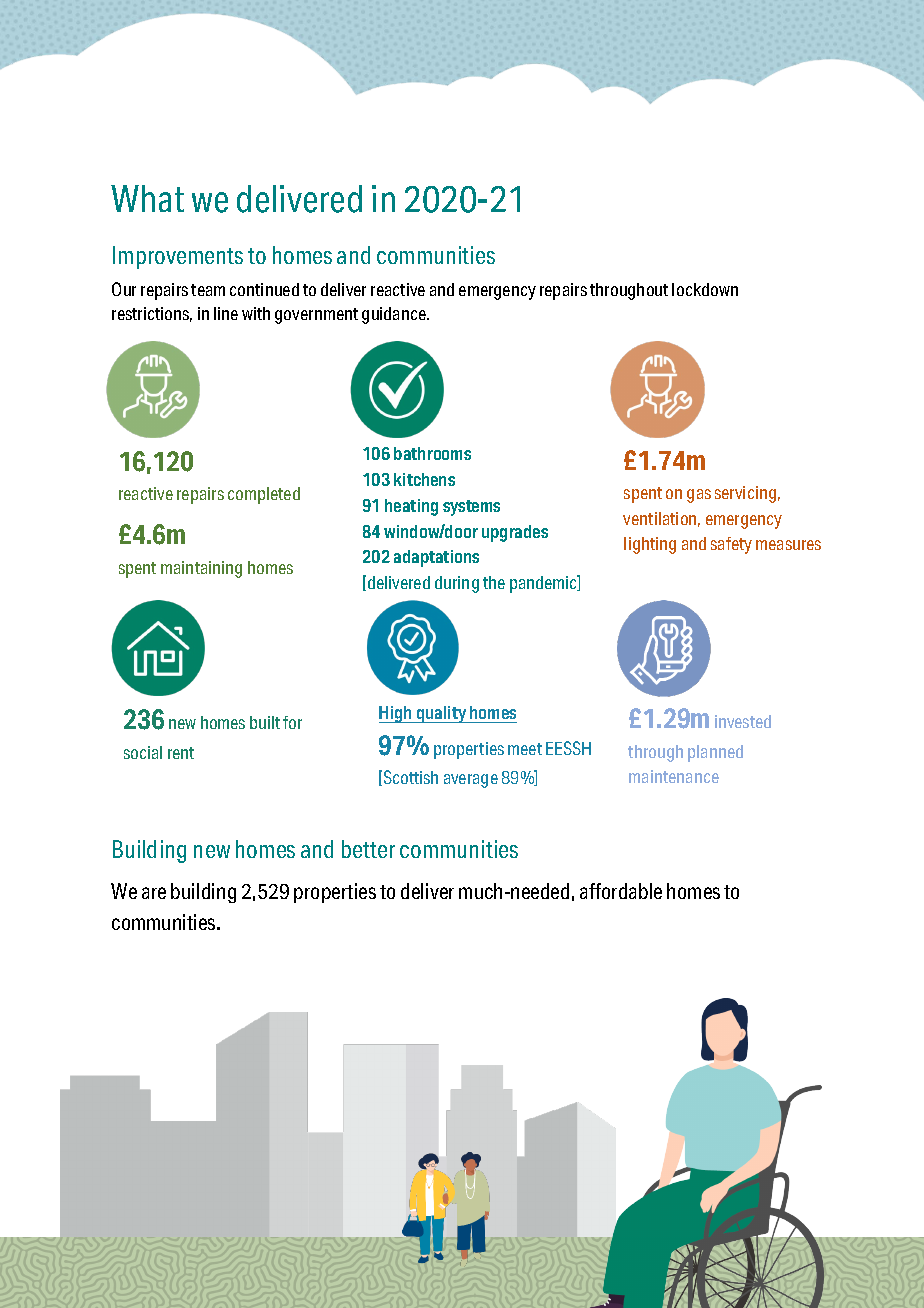 Image resolution: width=924 pixels, height=1308 pixels. What do you see at coordinates (731, 545) in the image?
I see `safety` at bounding box center [731, 545].
